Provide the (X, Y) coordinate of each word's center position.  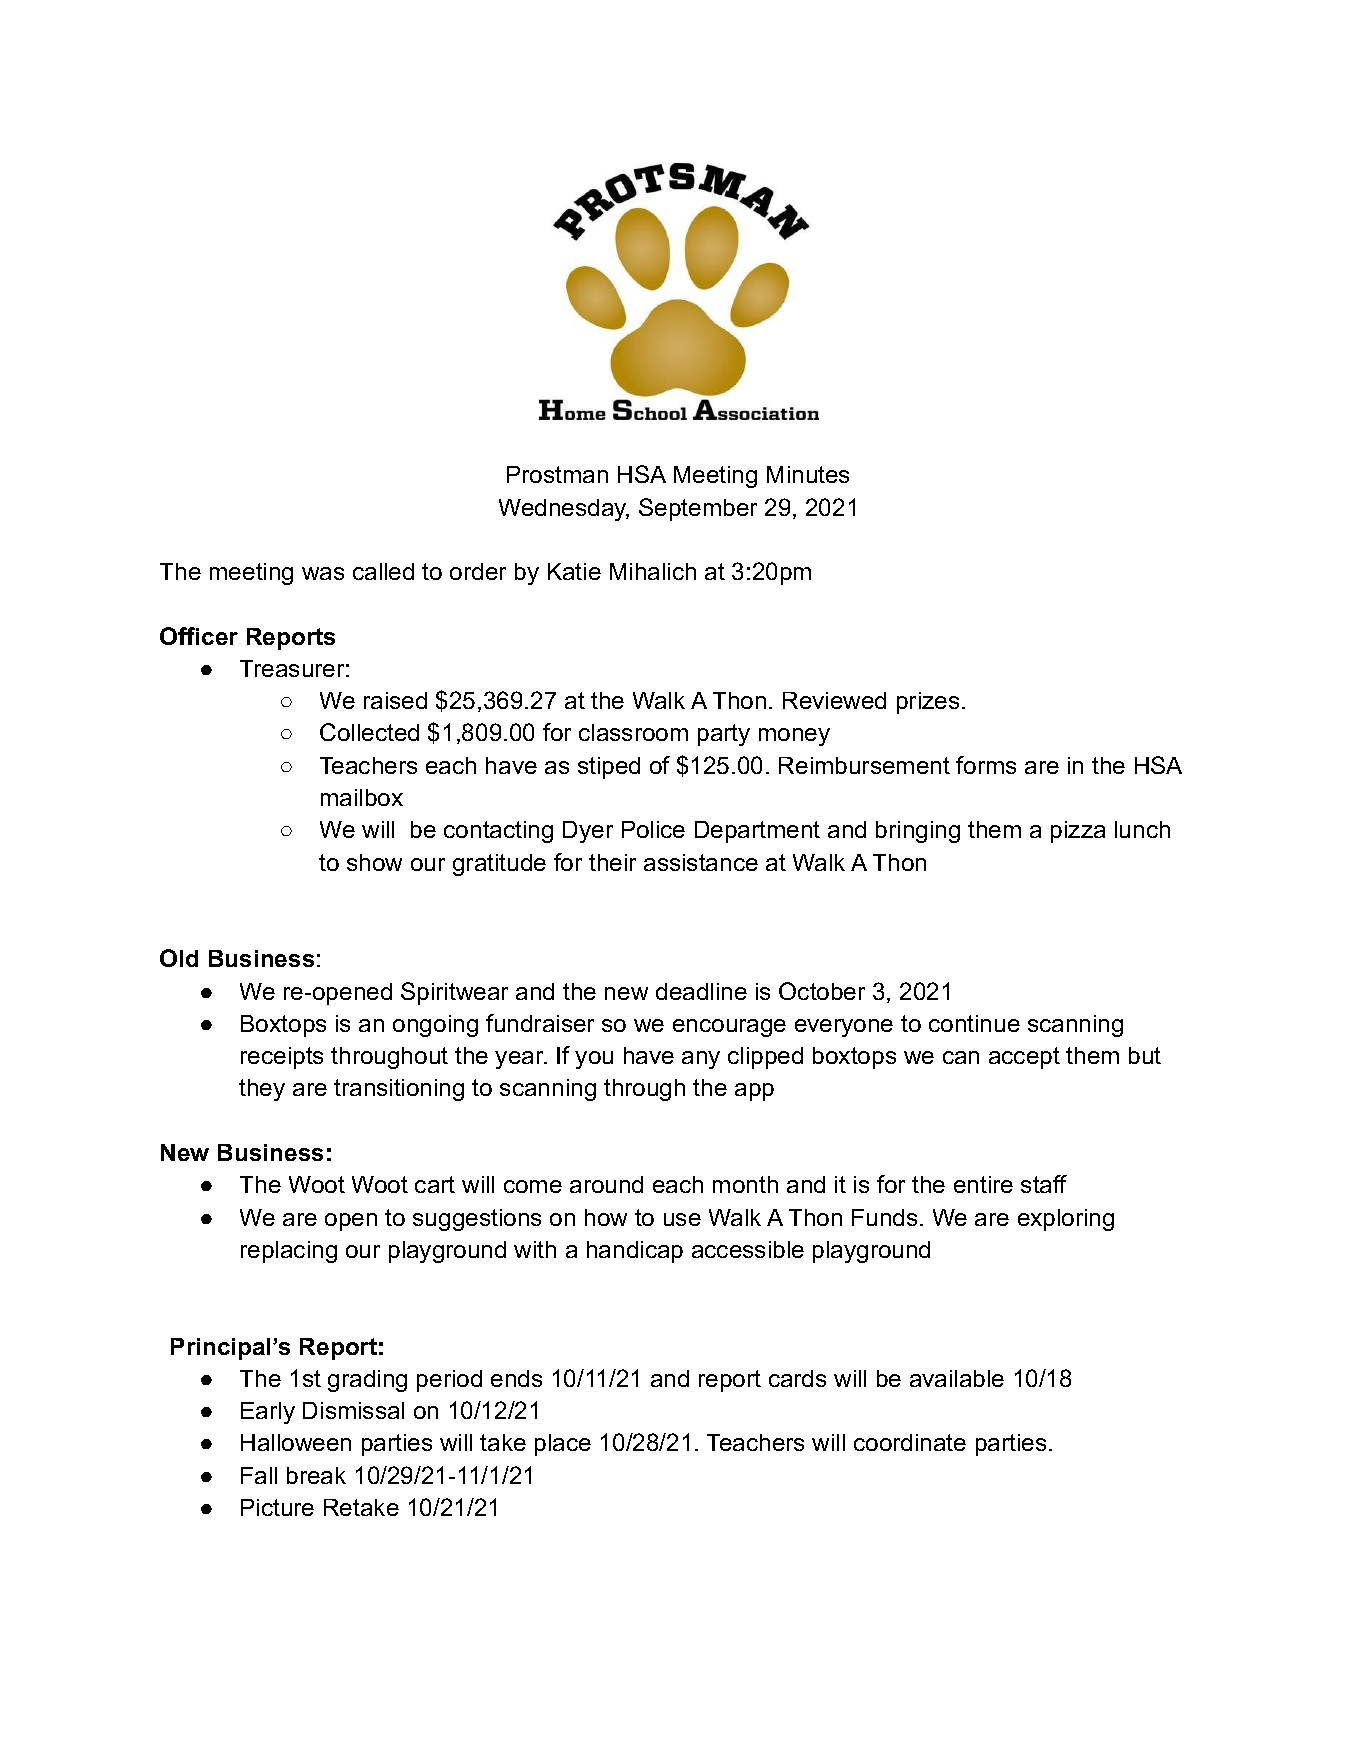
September (698, 509)
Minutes (808, 474)
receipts (282, 1058)
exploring (1066, 1220)
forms (986, 765)
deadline (701, 991)
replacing (289, 1252)
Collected (369, 732)
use (682, 1219)
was (323, 573)
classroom (633, 732)
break (316, 1475)
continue (974, 1023)
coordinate (910, 1442)
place (563, 1445)
